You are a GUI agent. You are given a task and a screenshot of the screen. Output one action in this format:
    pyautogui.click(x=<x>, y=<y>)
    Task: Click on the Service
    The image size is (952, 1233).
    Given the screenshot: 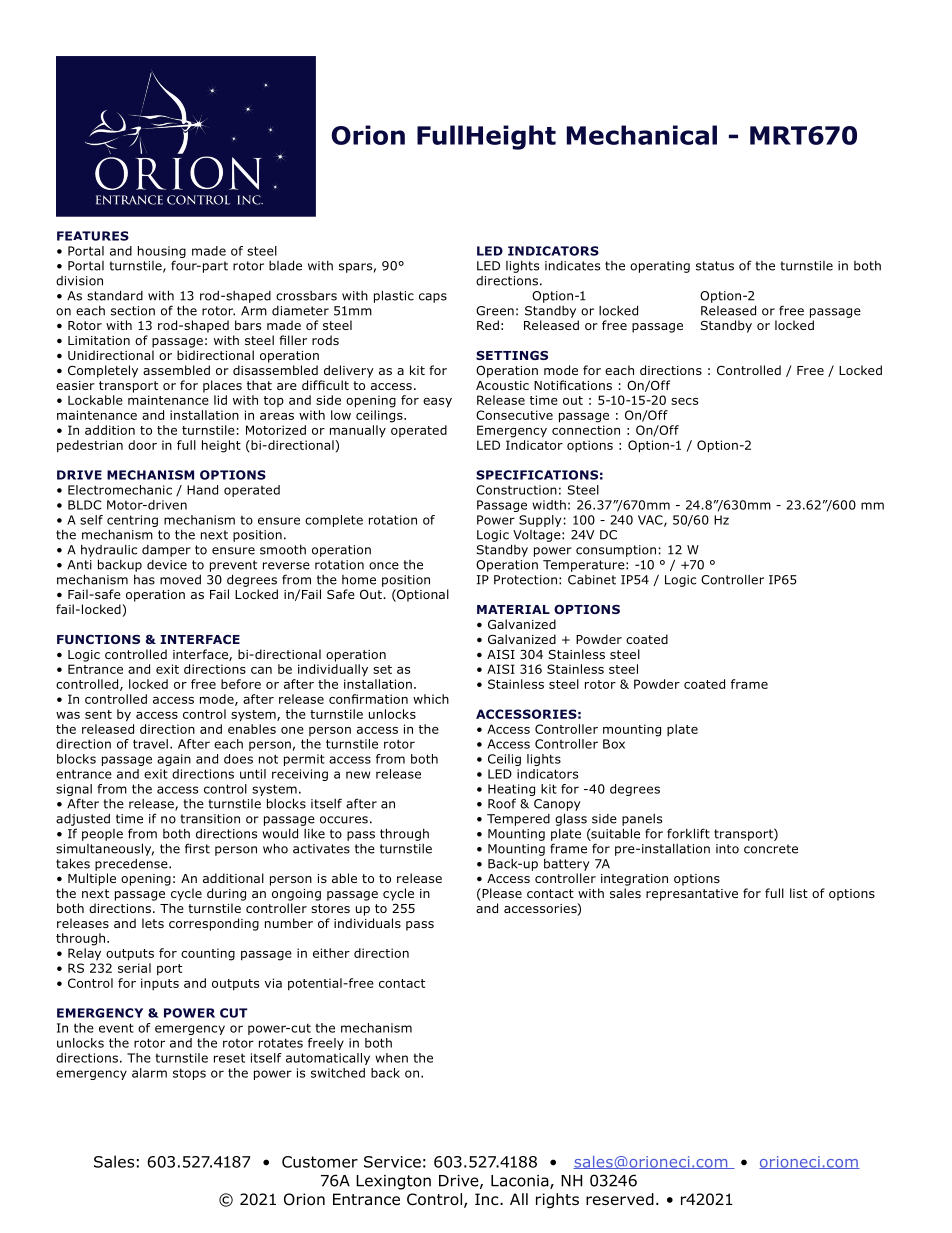 What is the action you would take?
    pyautogui.click(x=392, y=1162)
